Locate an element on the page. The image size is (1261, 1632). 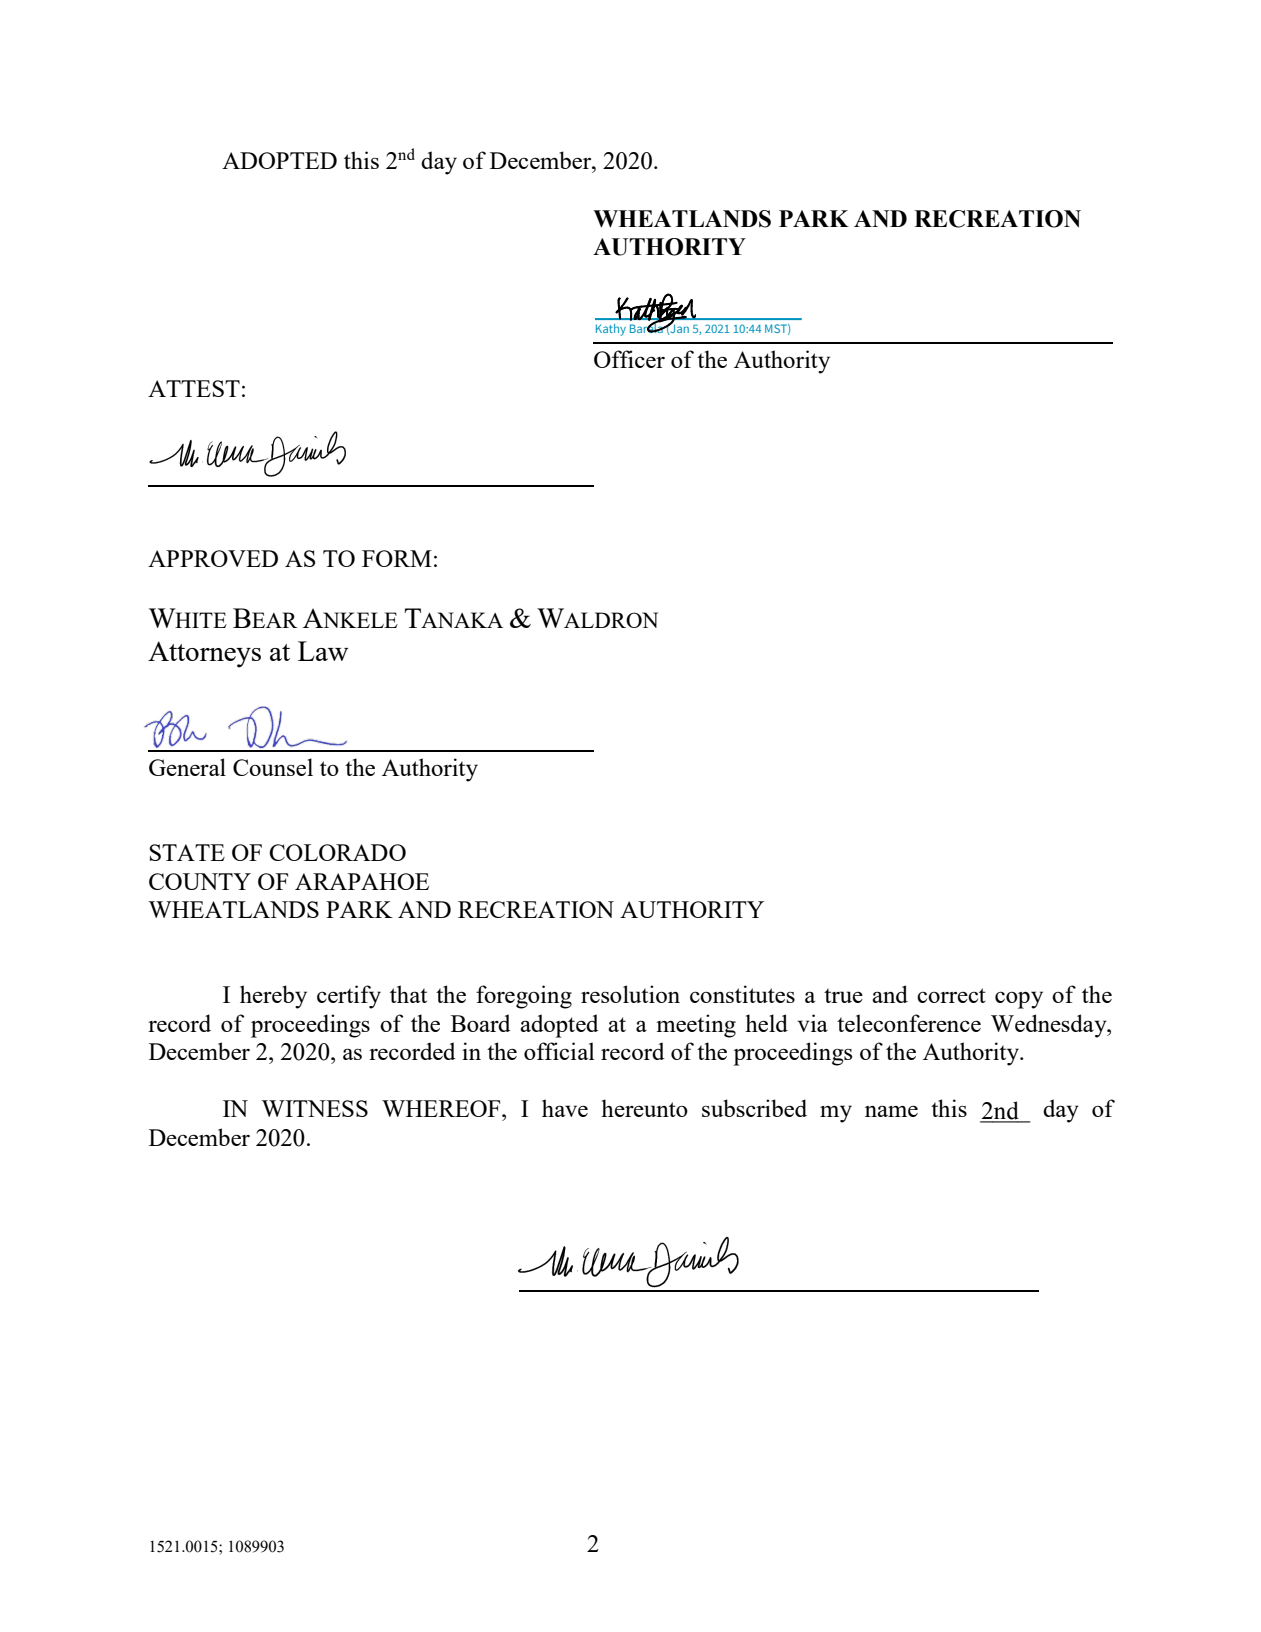
Counsel is located at coordinates (273, 767).
